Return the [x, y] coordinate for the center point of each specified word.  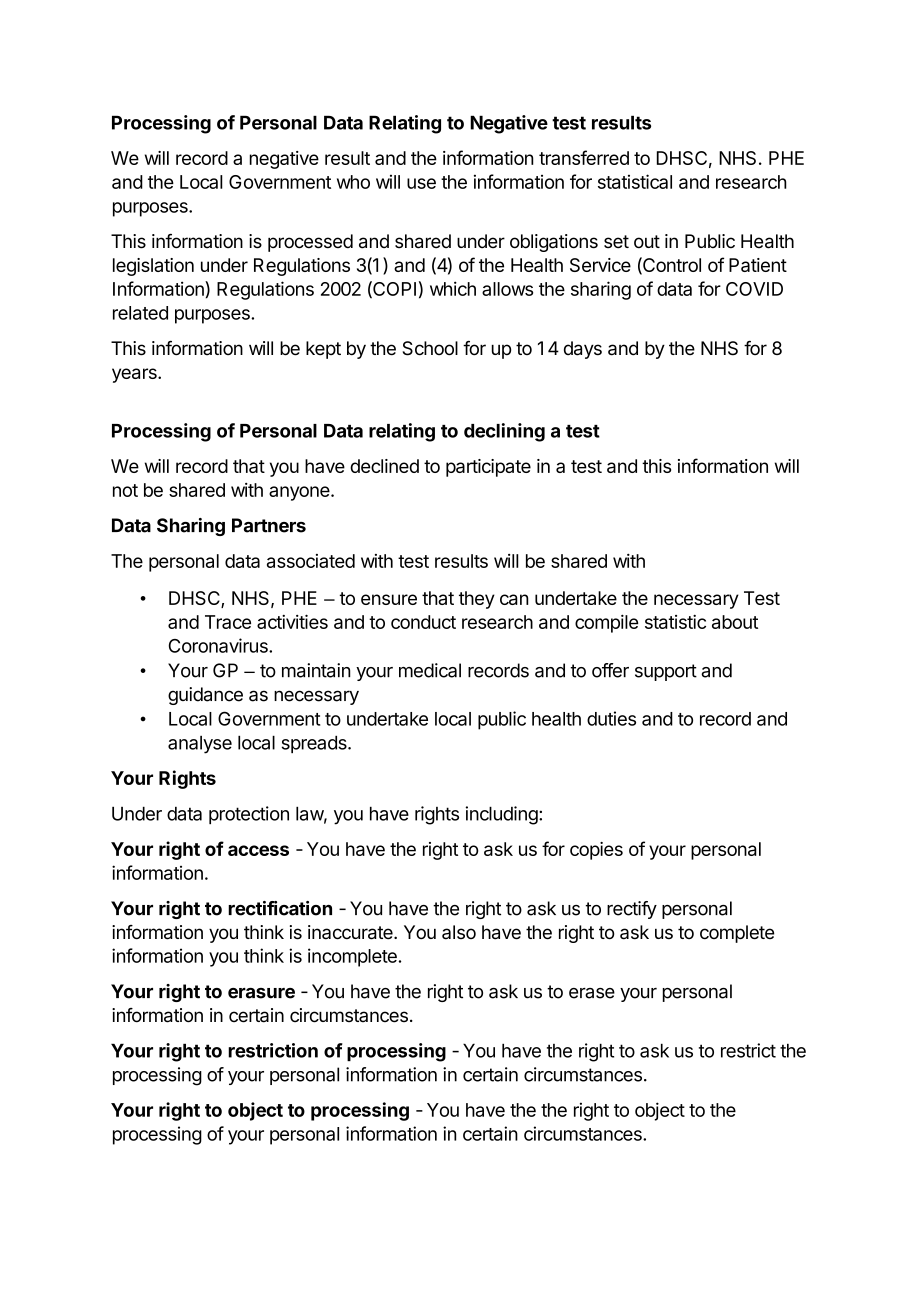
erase [592, 993]
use [421, 183]
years [135, 375]
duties [611, 718]
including [502, 815]
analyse [200, 745]
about [735, 622]
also [459, 932]
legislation [153, 267]
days [583, 350]
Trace [228, 622]
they [477, 600]
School [430, 348]
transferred [584, 157]
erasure [261, 993]
